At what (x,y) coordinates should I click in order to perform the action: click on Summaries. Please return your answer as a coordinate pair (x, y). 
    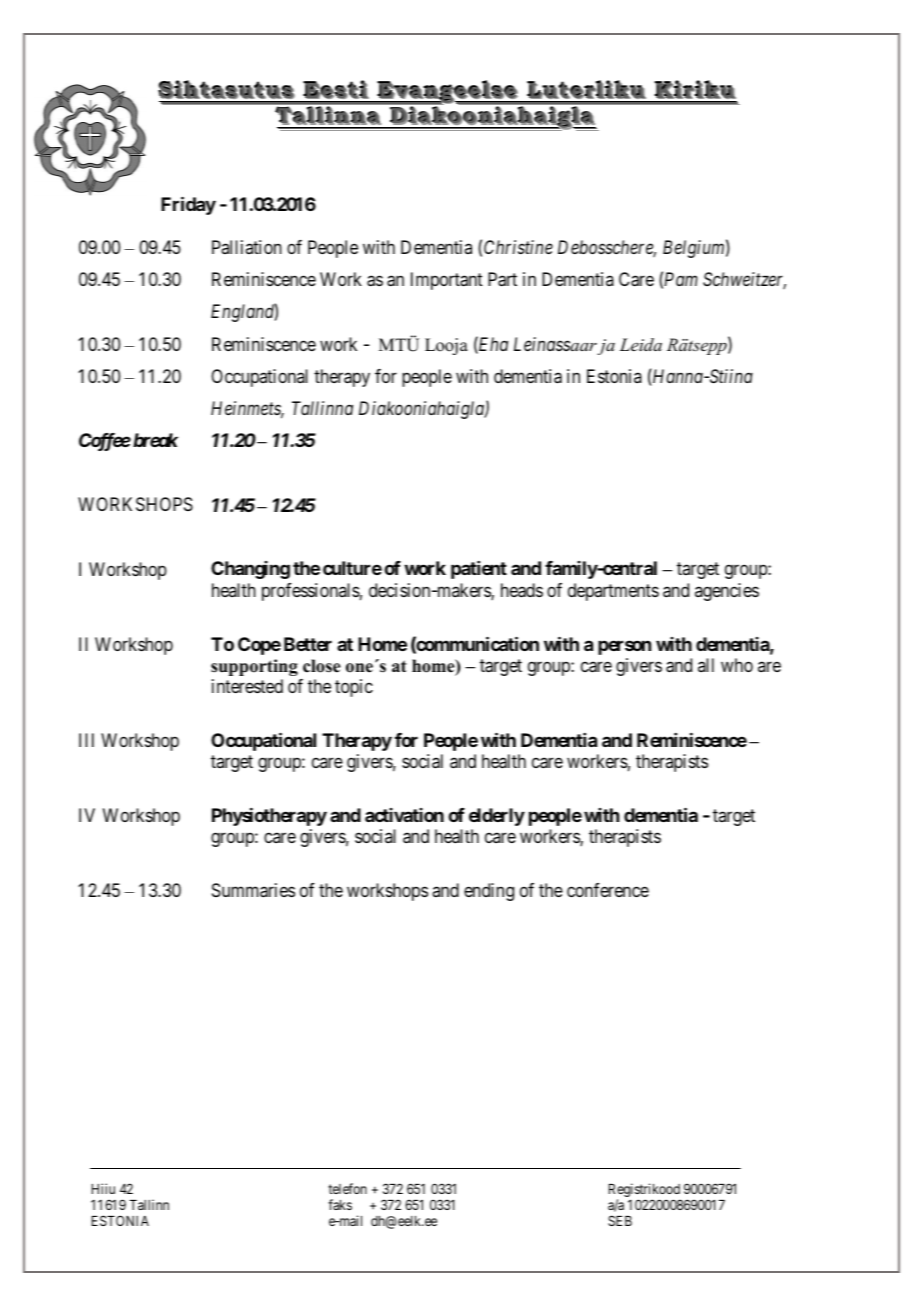
    Looking at the image, I should click on (253, 890).
